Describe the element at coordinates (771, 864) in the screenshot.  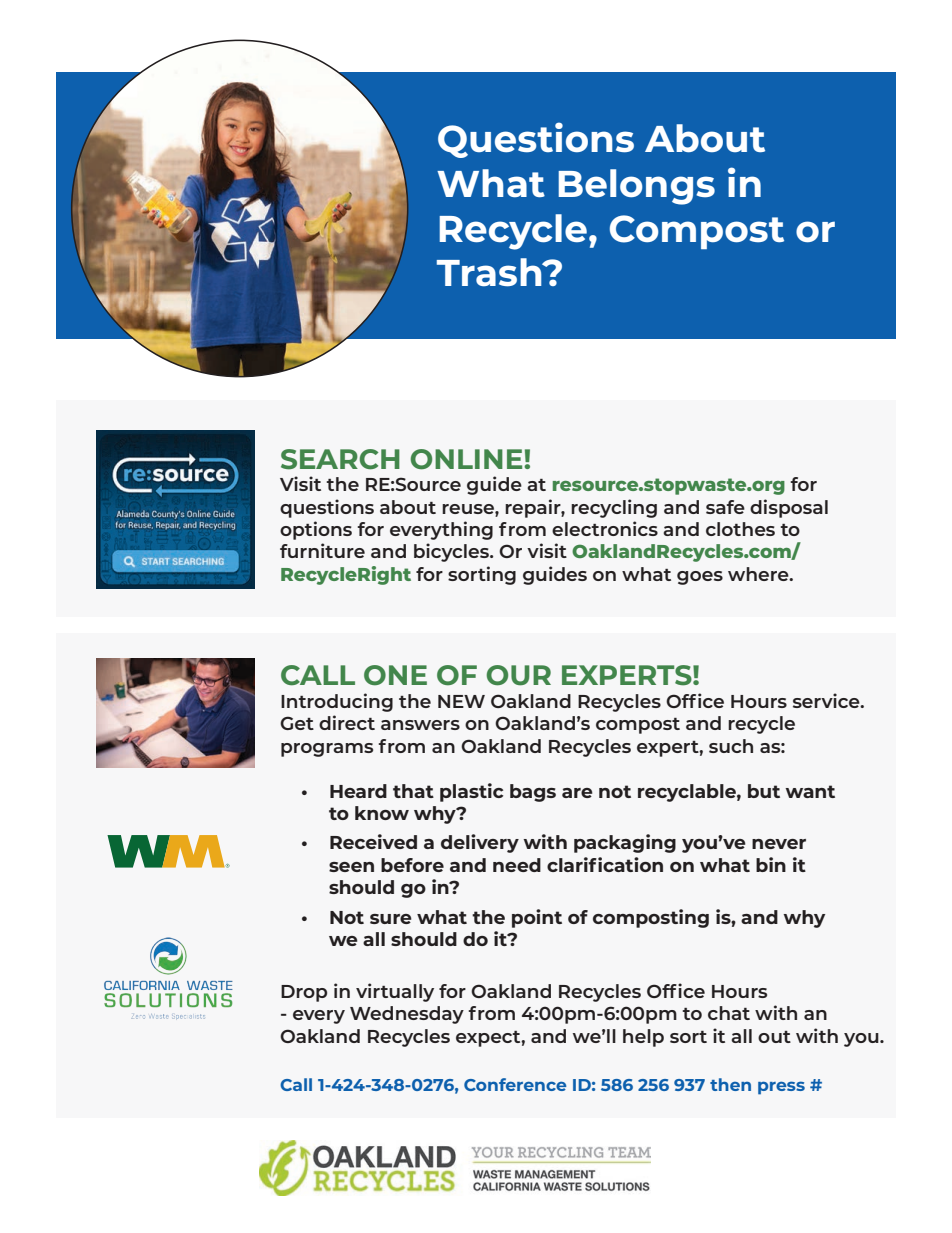
I see `bin` at that location.
